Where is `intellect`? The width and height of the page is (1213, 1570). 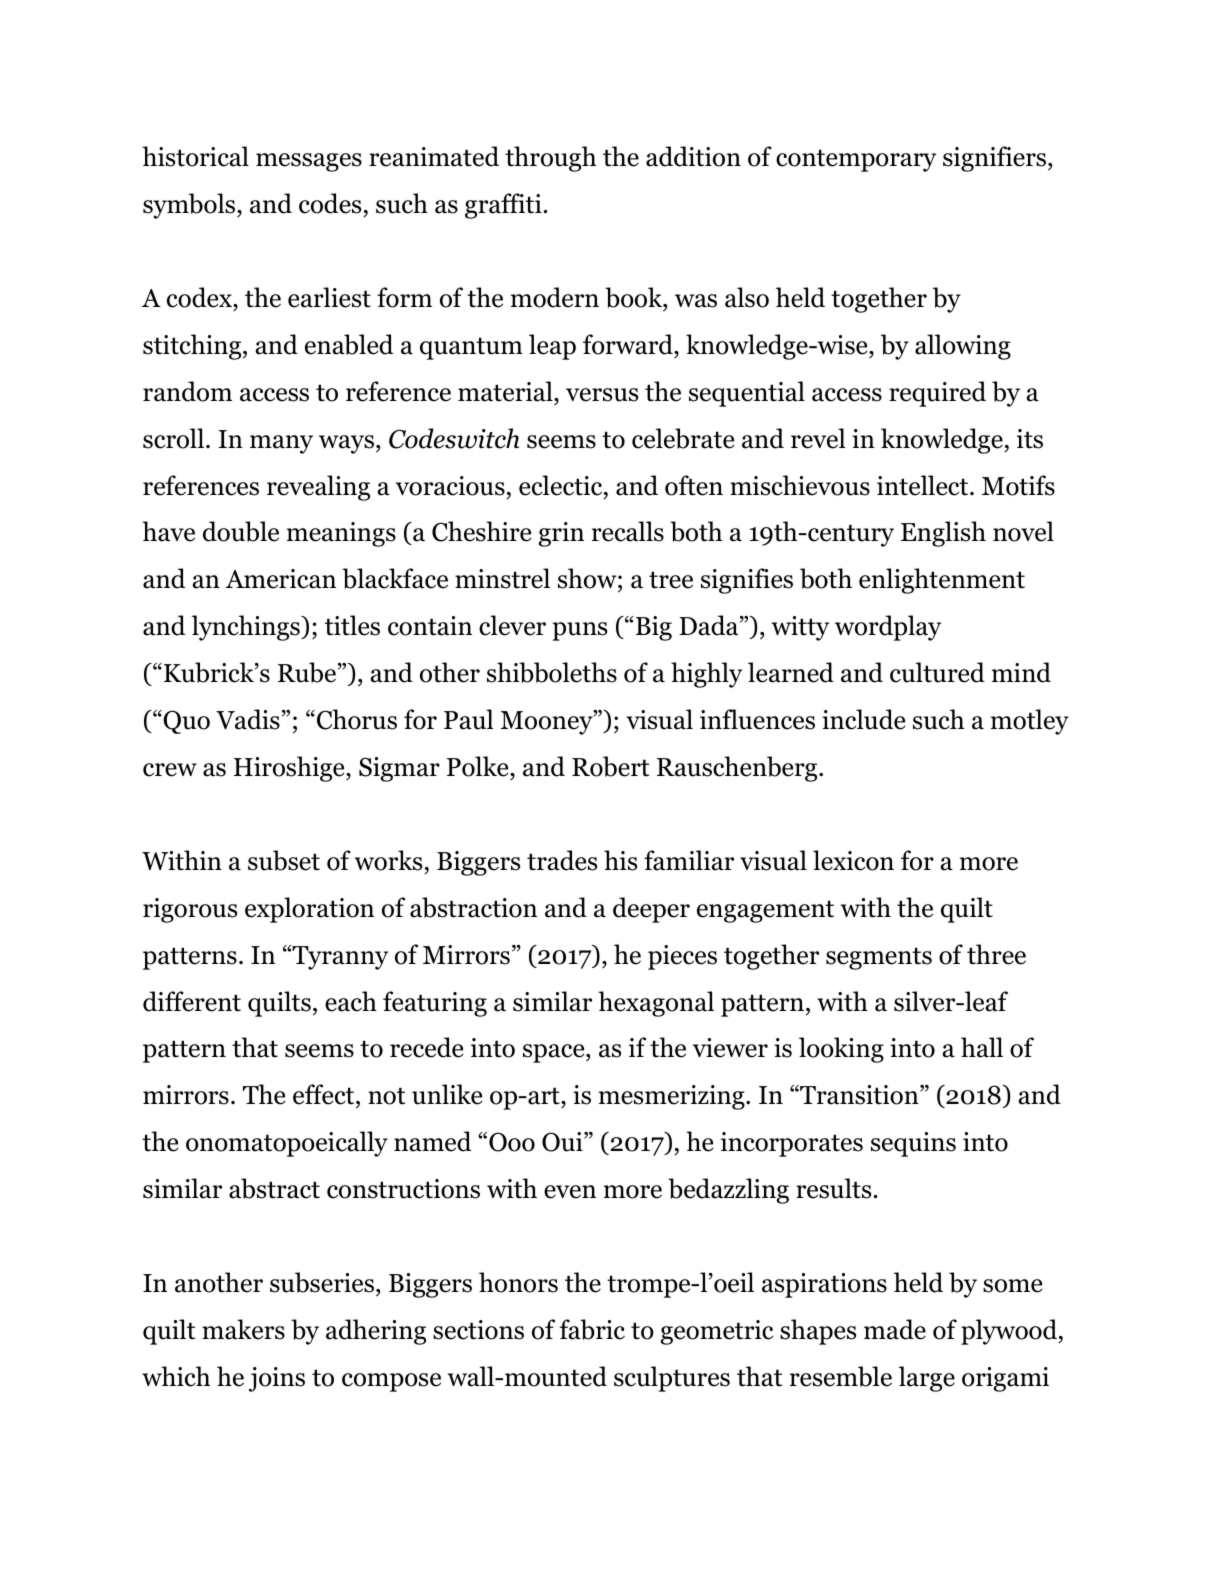 intellect is located at coordinates (924, 485).
